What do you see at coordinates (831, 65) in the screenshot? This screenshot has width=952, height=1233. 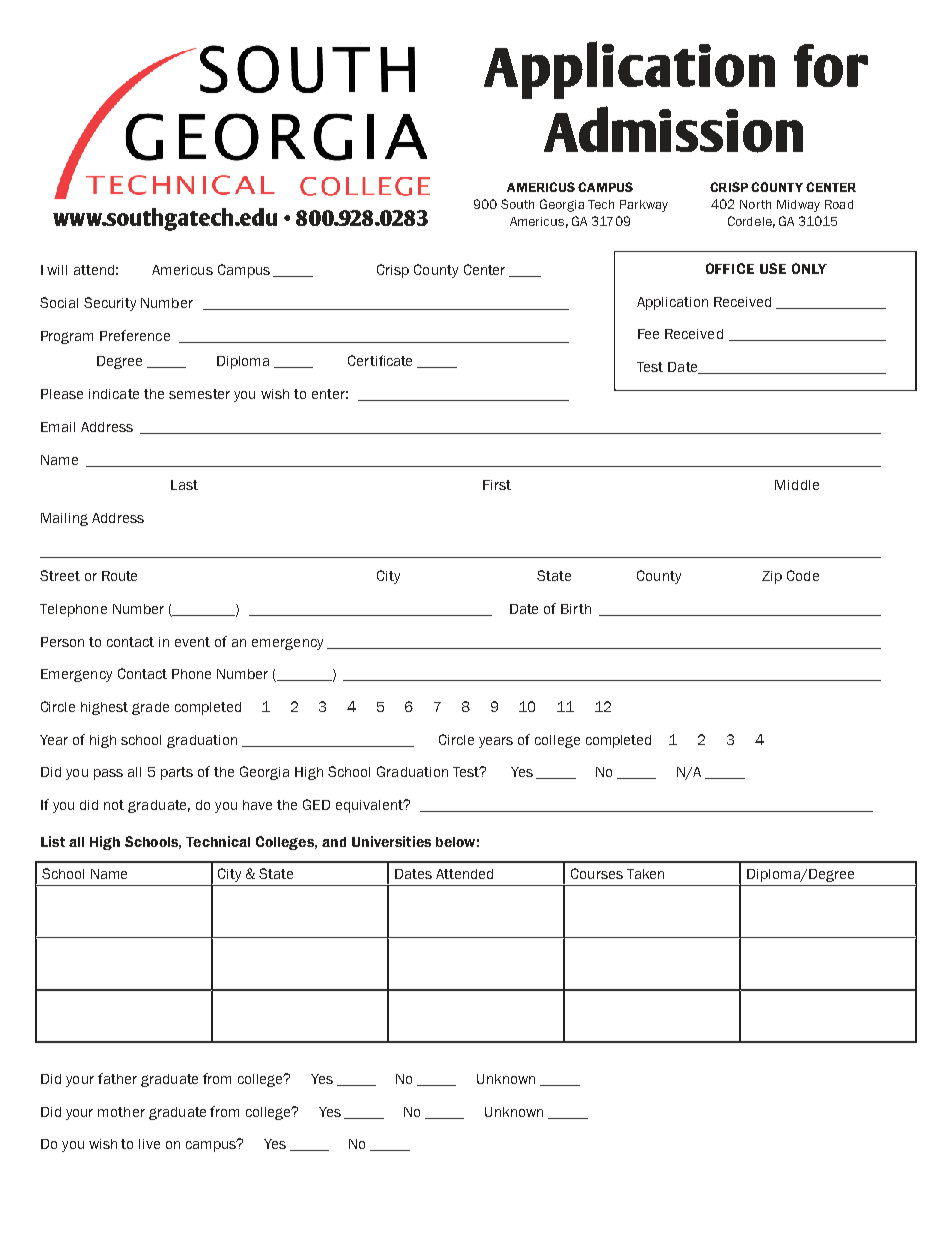 I see `for` at bounding box center [831, 65].
